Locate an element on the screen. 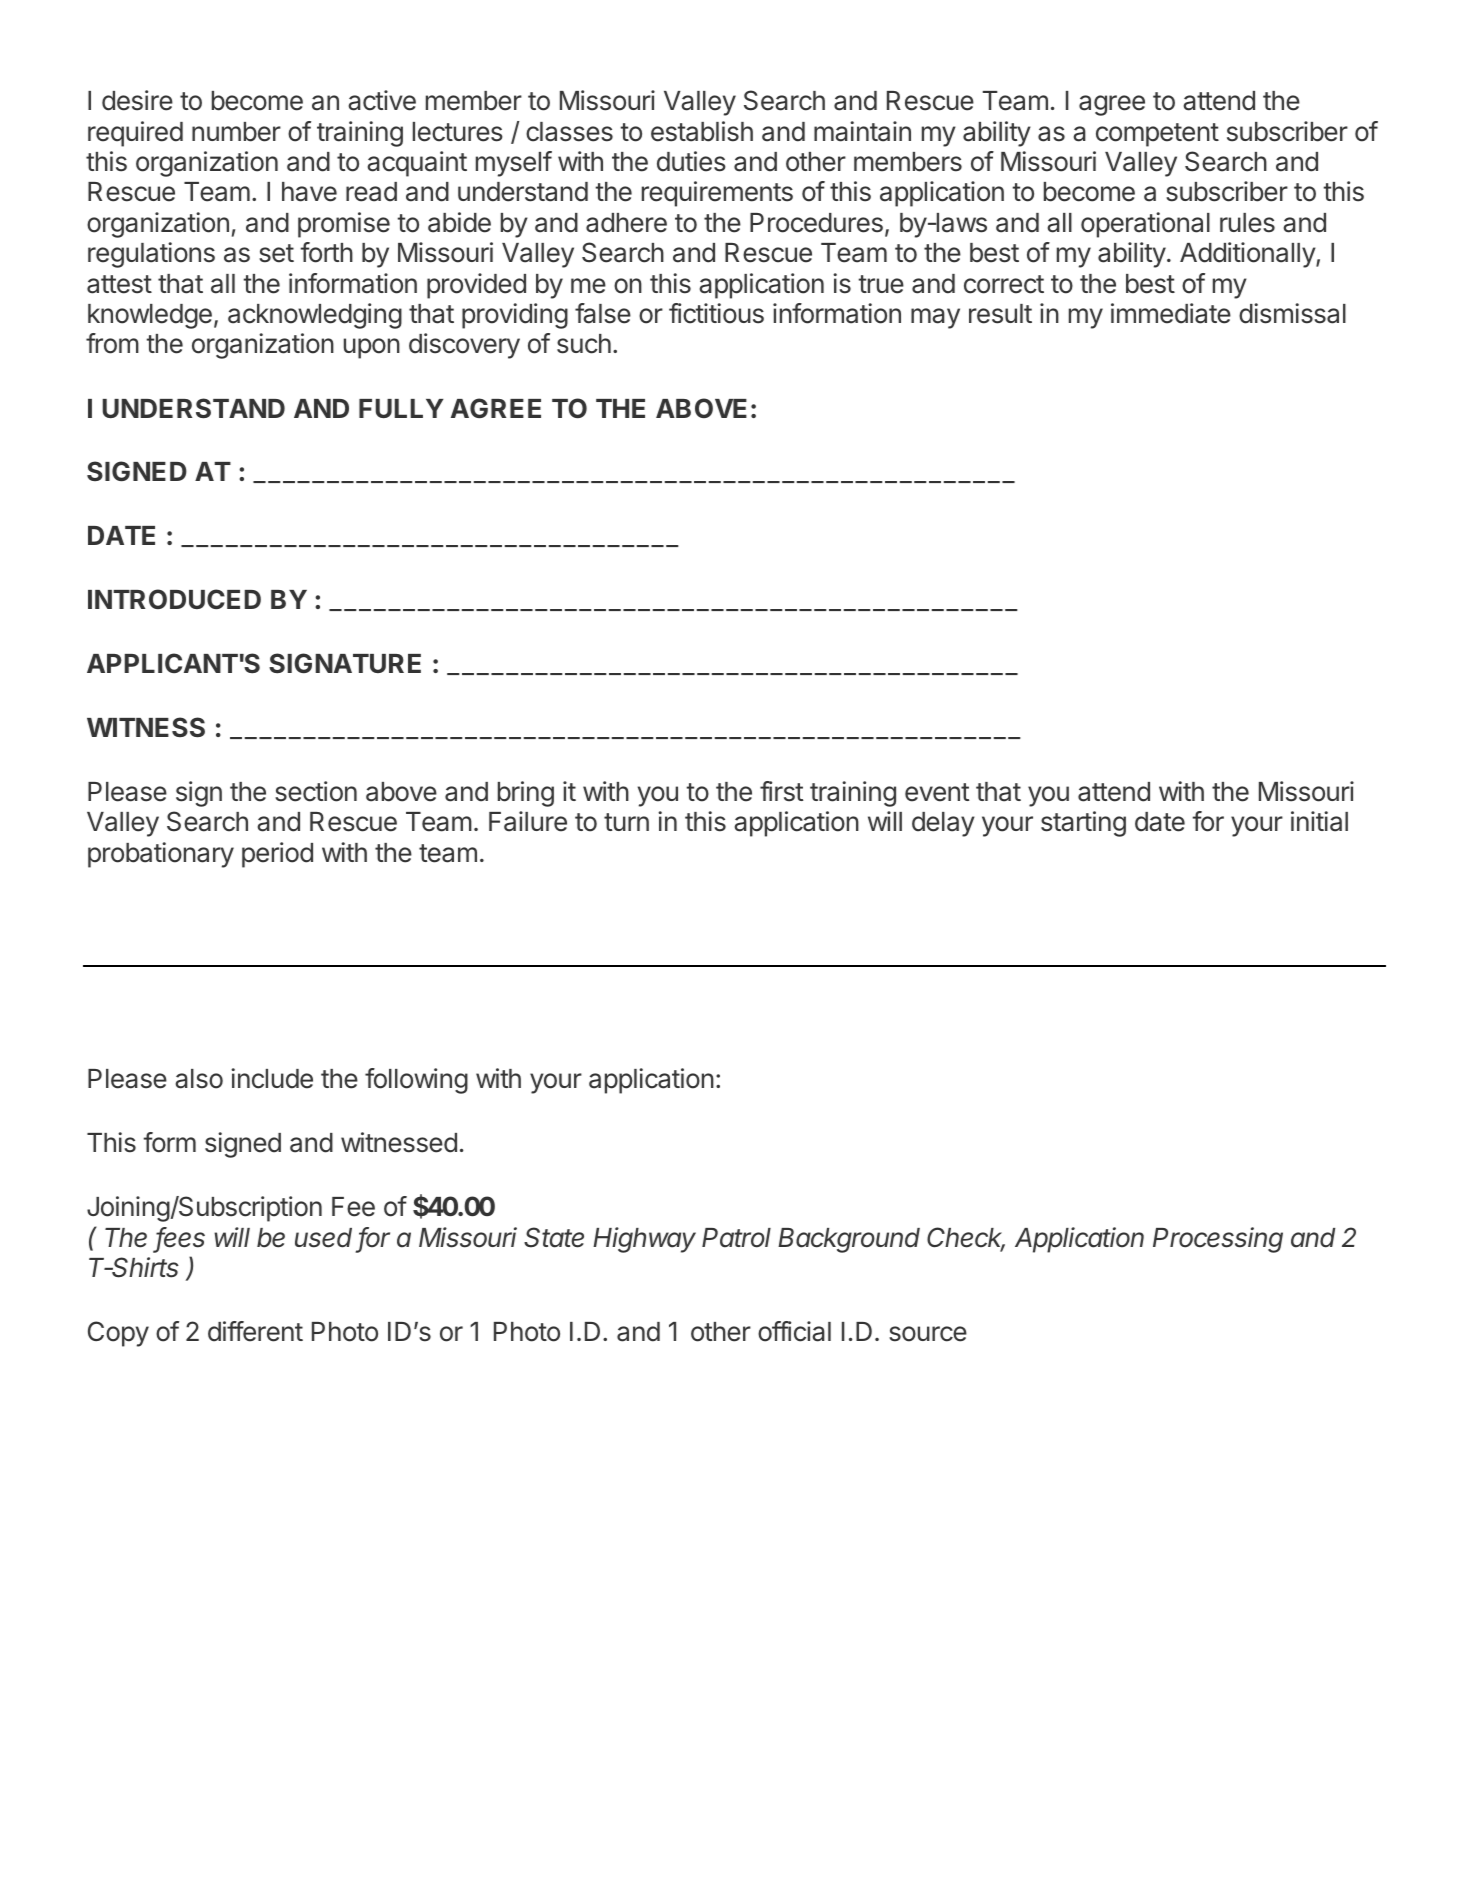  following is located at coordinates (416, 1081).
